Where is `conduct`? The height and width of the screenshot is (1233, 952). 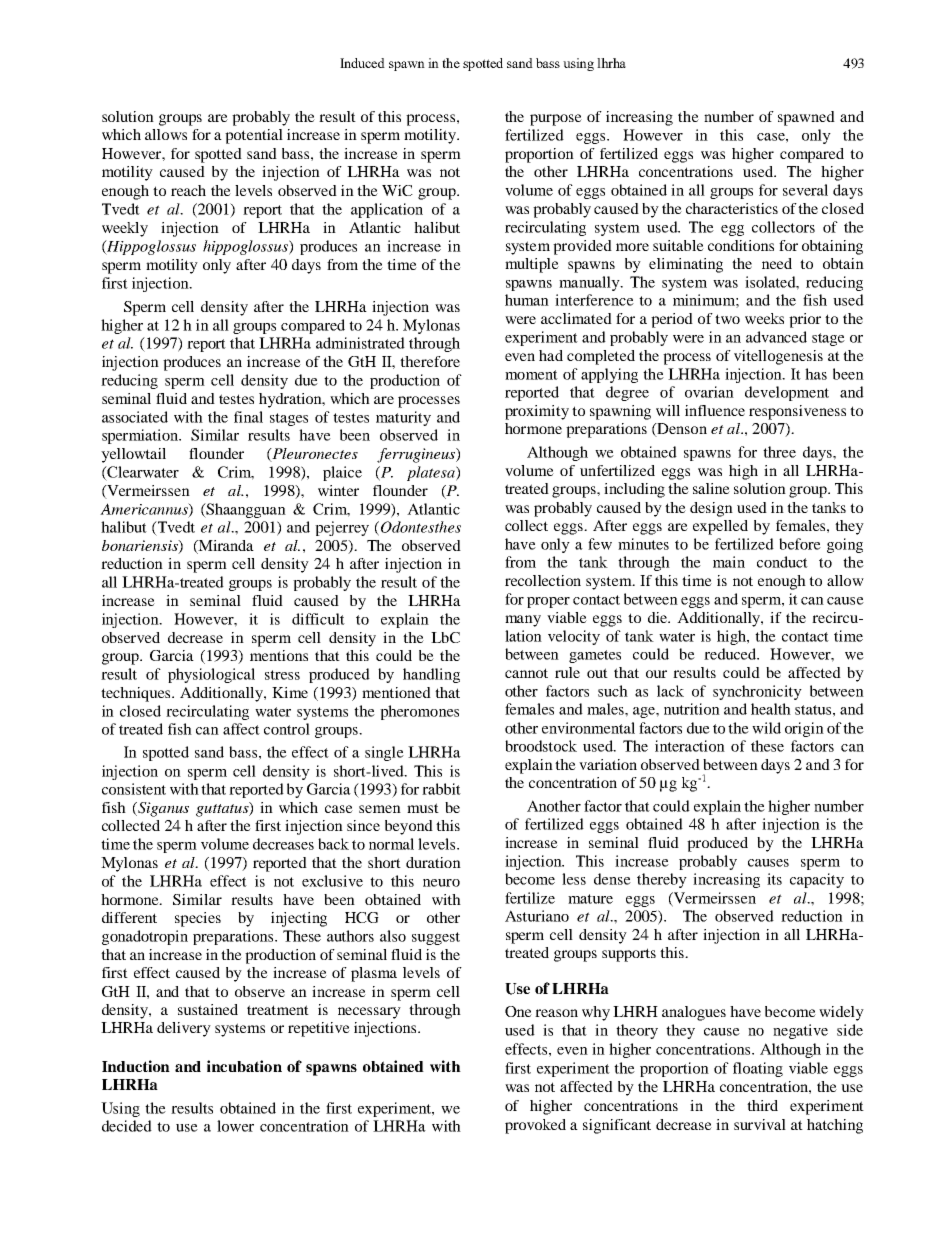
conduct is located at coordinates (782, 562).
